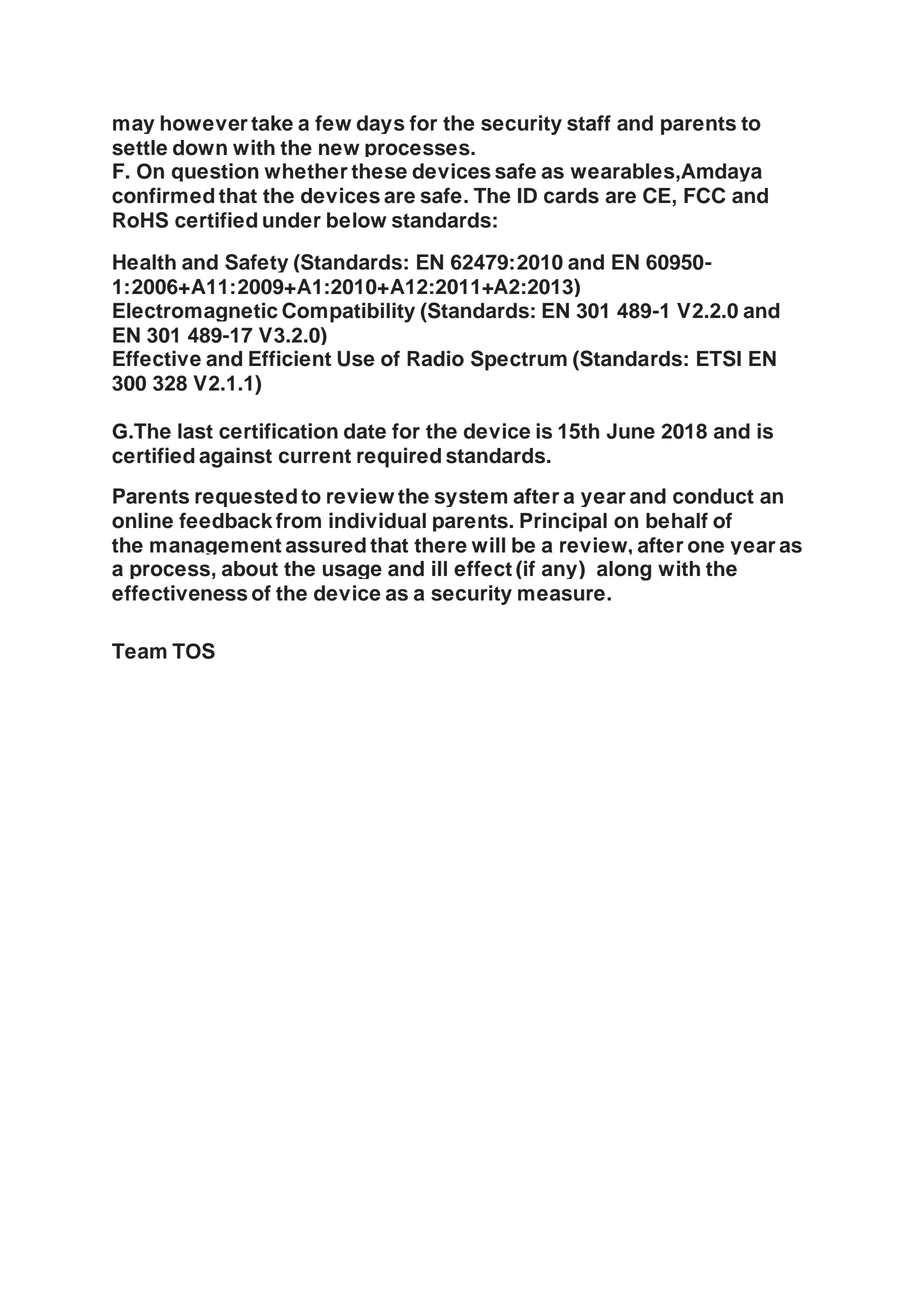 The width and height of the screenshot is (924, 1308). I want to click on ETSI, so click(719, 358).
